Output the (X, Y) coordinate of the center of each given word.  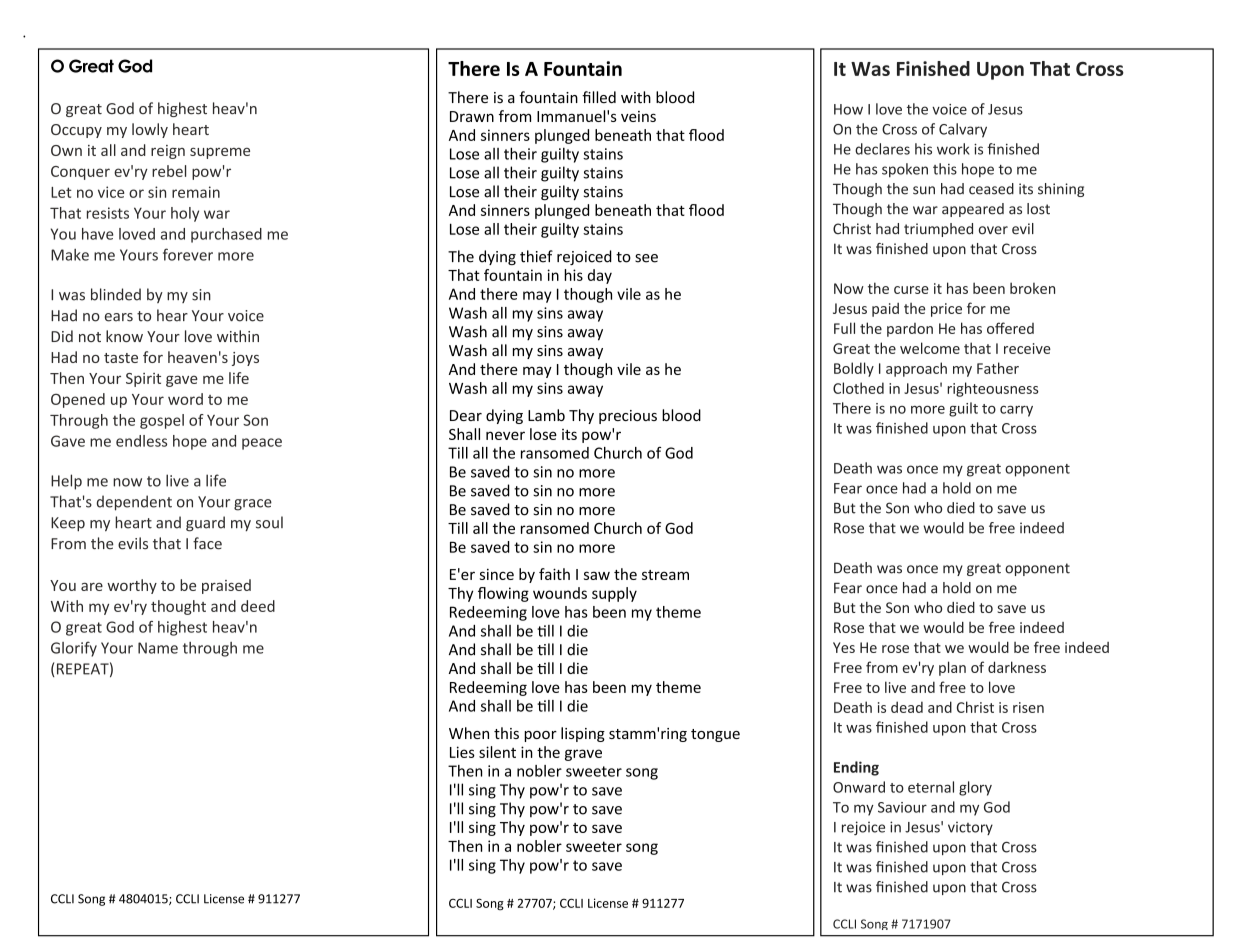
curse (911, 290)
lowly (150, 130)
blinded (116, 294)
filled (599, 97)
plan (952, 668)
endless (141, 441)
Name (158, 648)
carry (1016, 411)
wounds (560, 593)
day (600, 276)
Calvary (963, 130)
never (505, 435)
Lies (462, 752)
